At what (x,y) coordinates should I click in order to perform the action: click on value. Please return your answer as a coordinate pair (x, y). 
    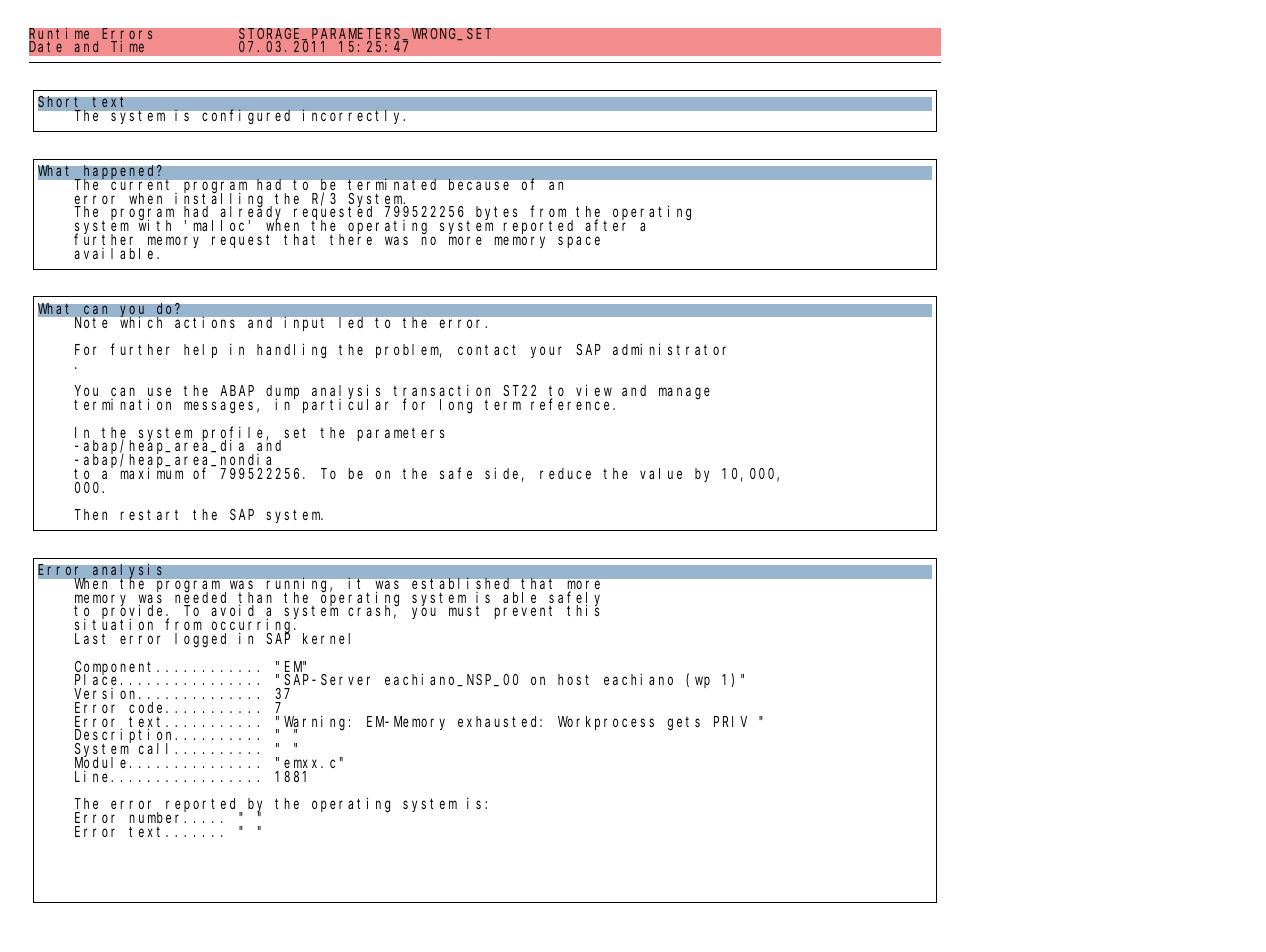
    Looking at the image, I should click on (661, 473).
